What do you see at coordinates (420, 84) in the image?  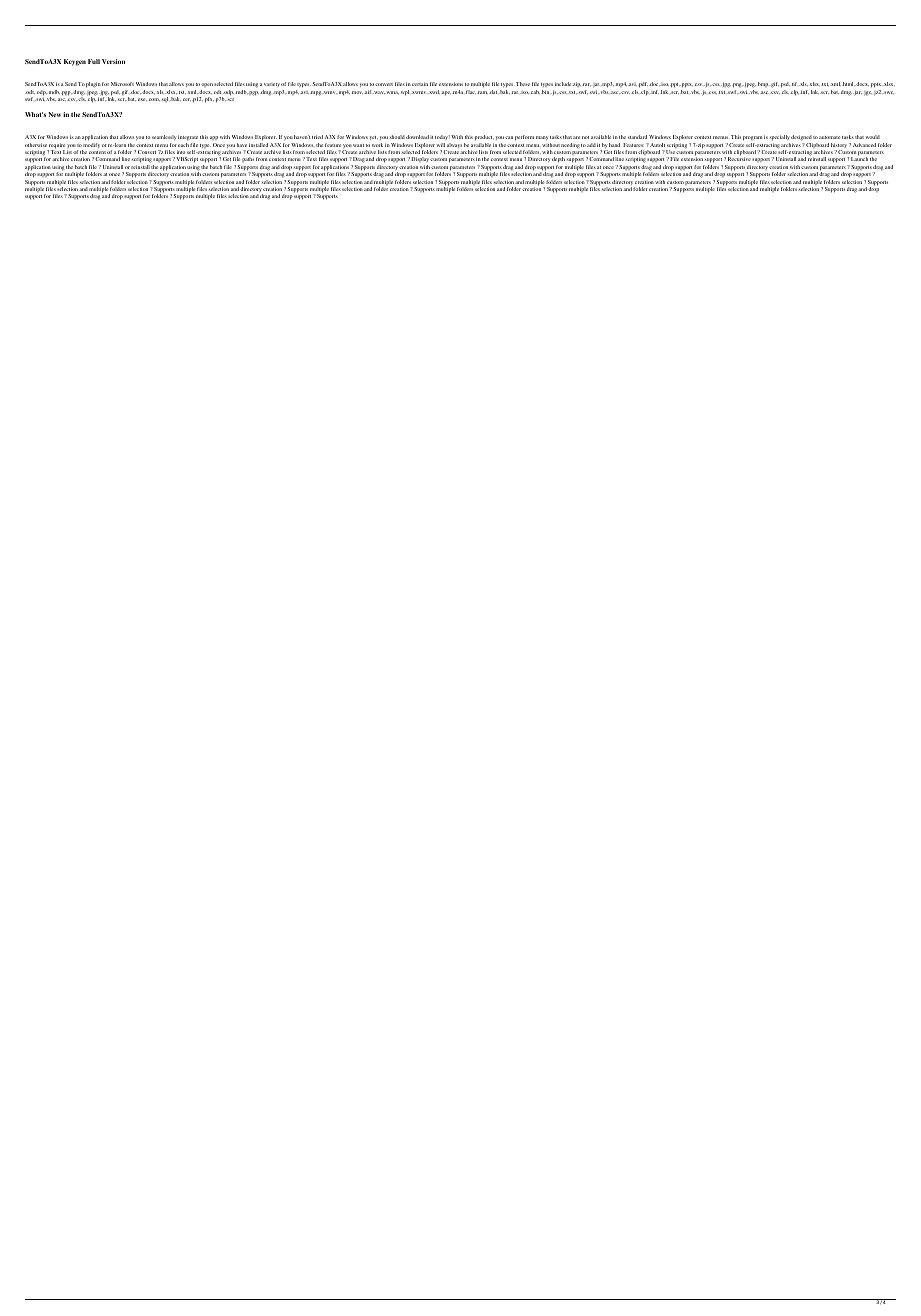 I see `certain` at bounding box center [420, 84].
